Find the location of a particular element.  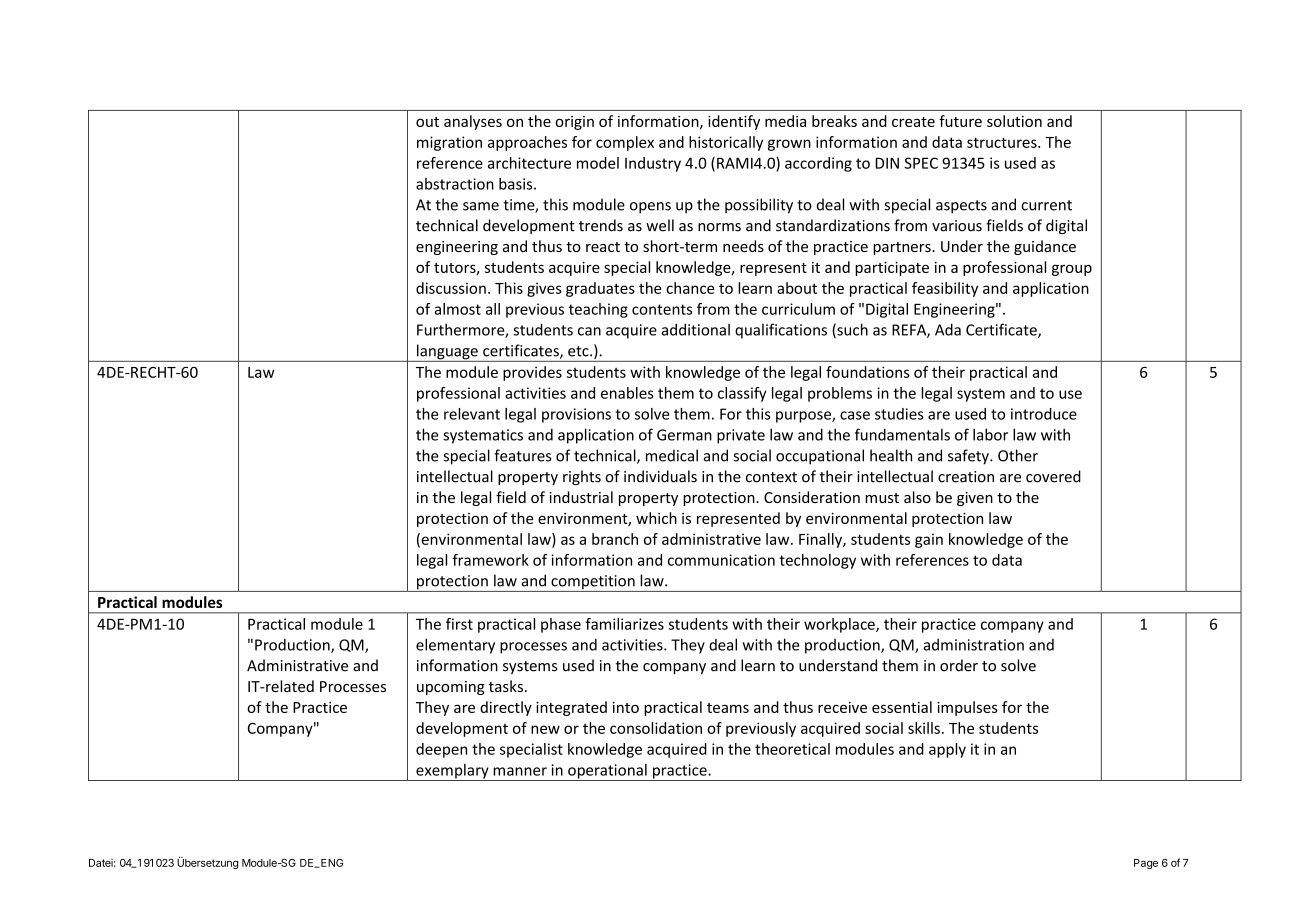

tasks is located at coordinates (506, 686).
